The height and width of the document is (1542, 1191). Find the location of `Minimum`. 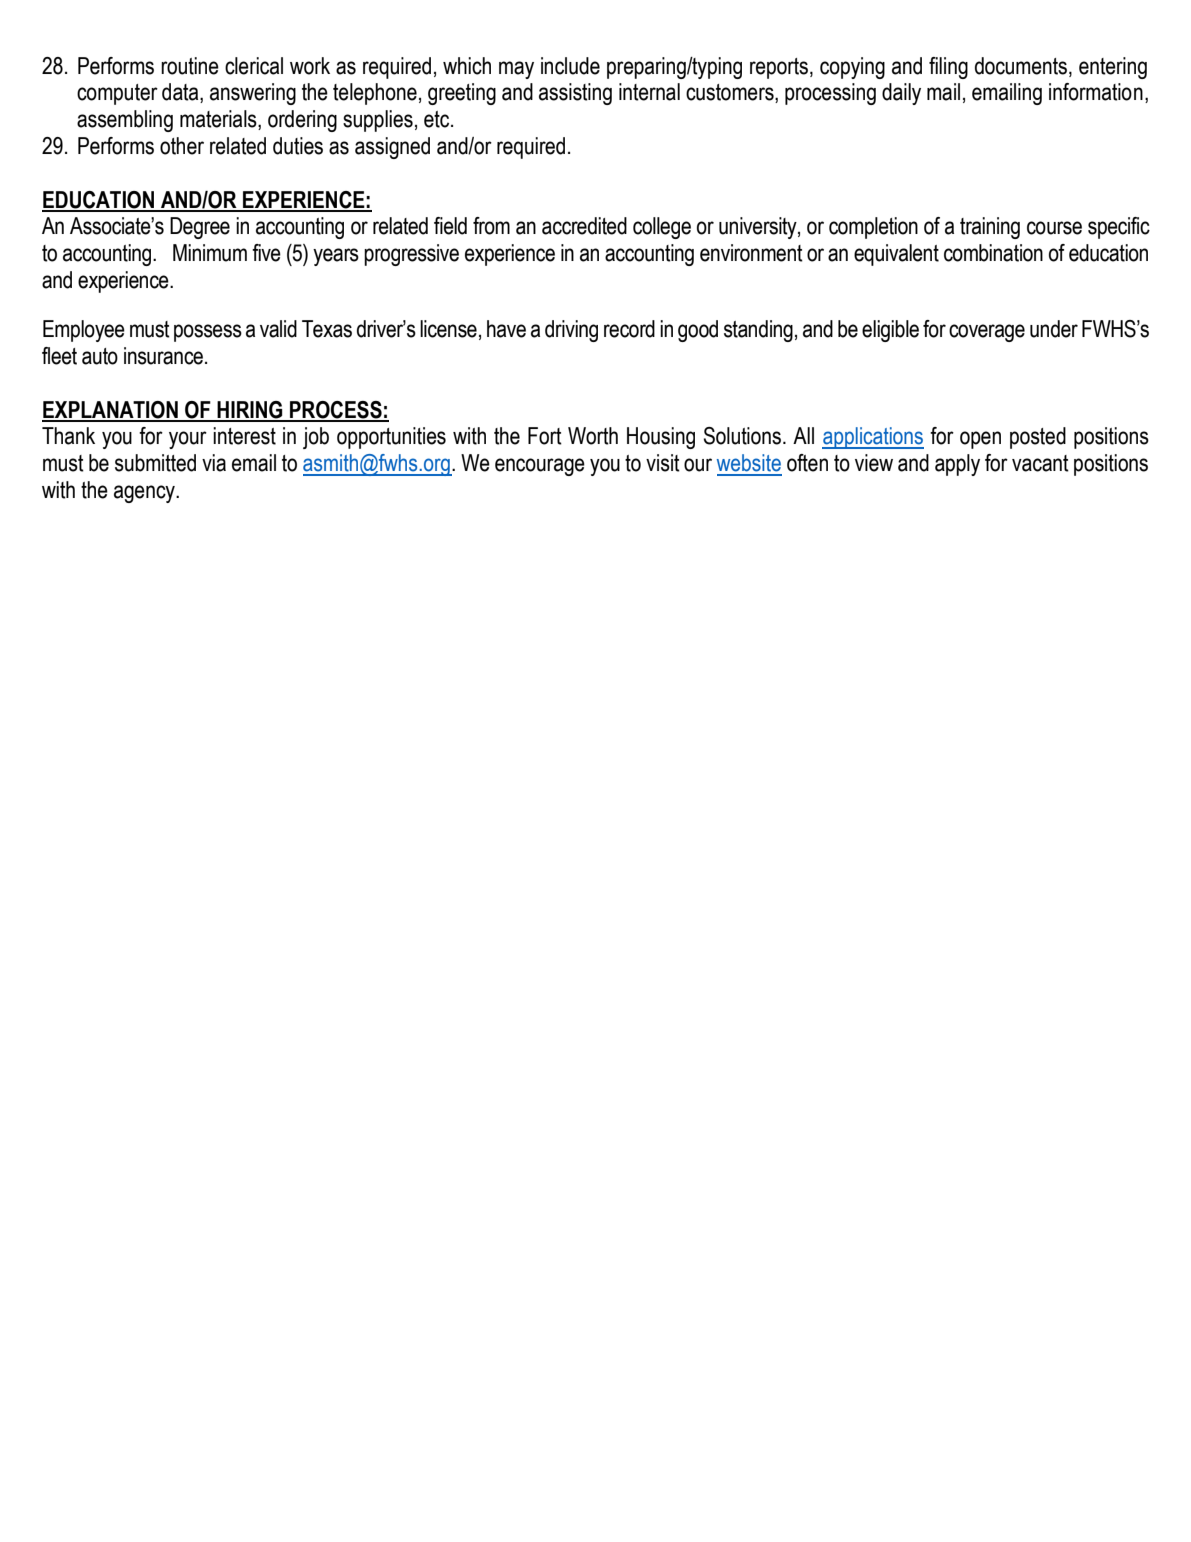

Minimum is located at coordinates (210, 253).
